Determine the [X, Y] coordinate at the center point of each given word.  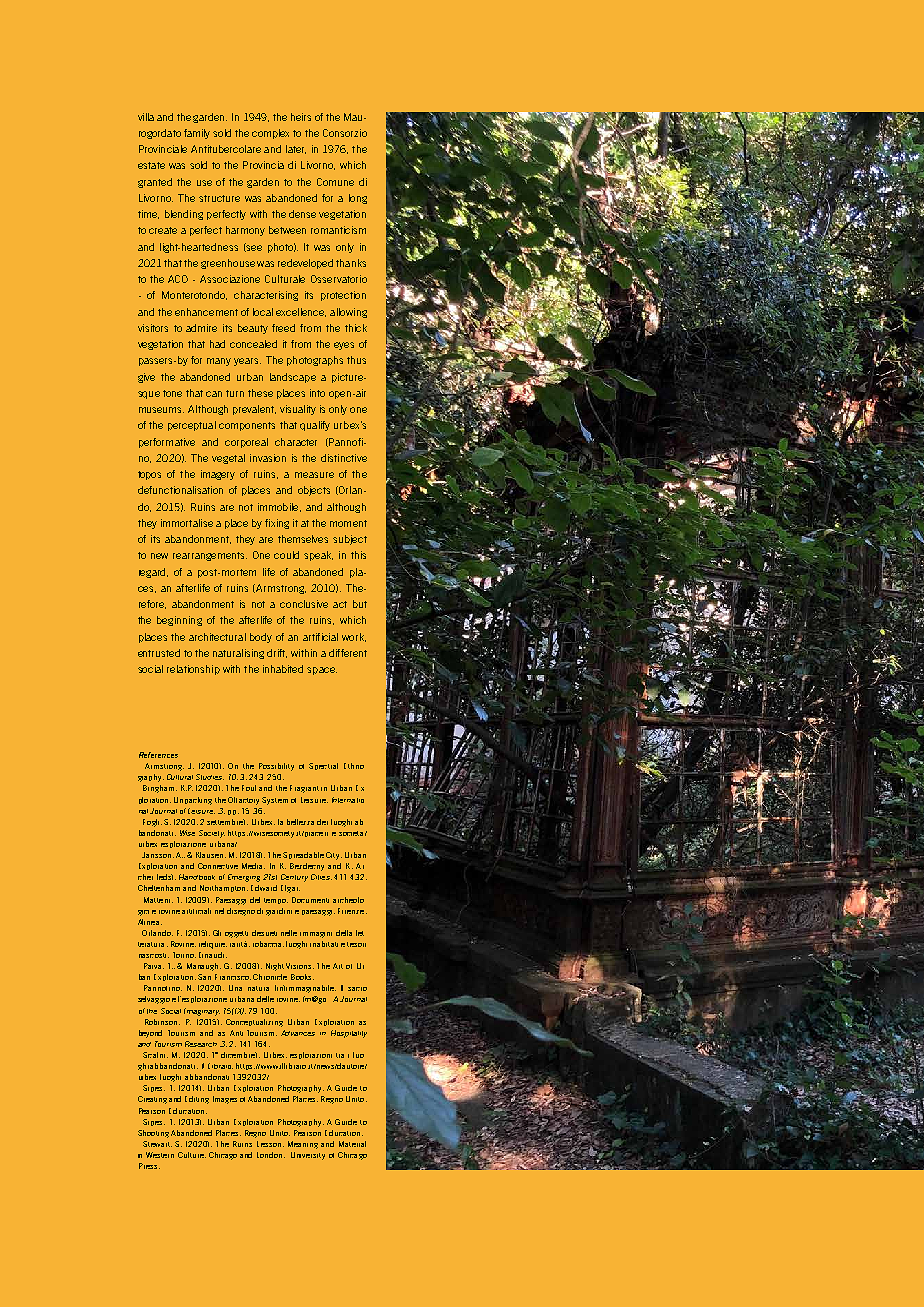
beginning [179, 621]
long [358, 199]
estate [151, 165]
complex [270, 134]
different [348, 653]
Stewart [157, 1144]
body [261, 638]
